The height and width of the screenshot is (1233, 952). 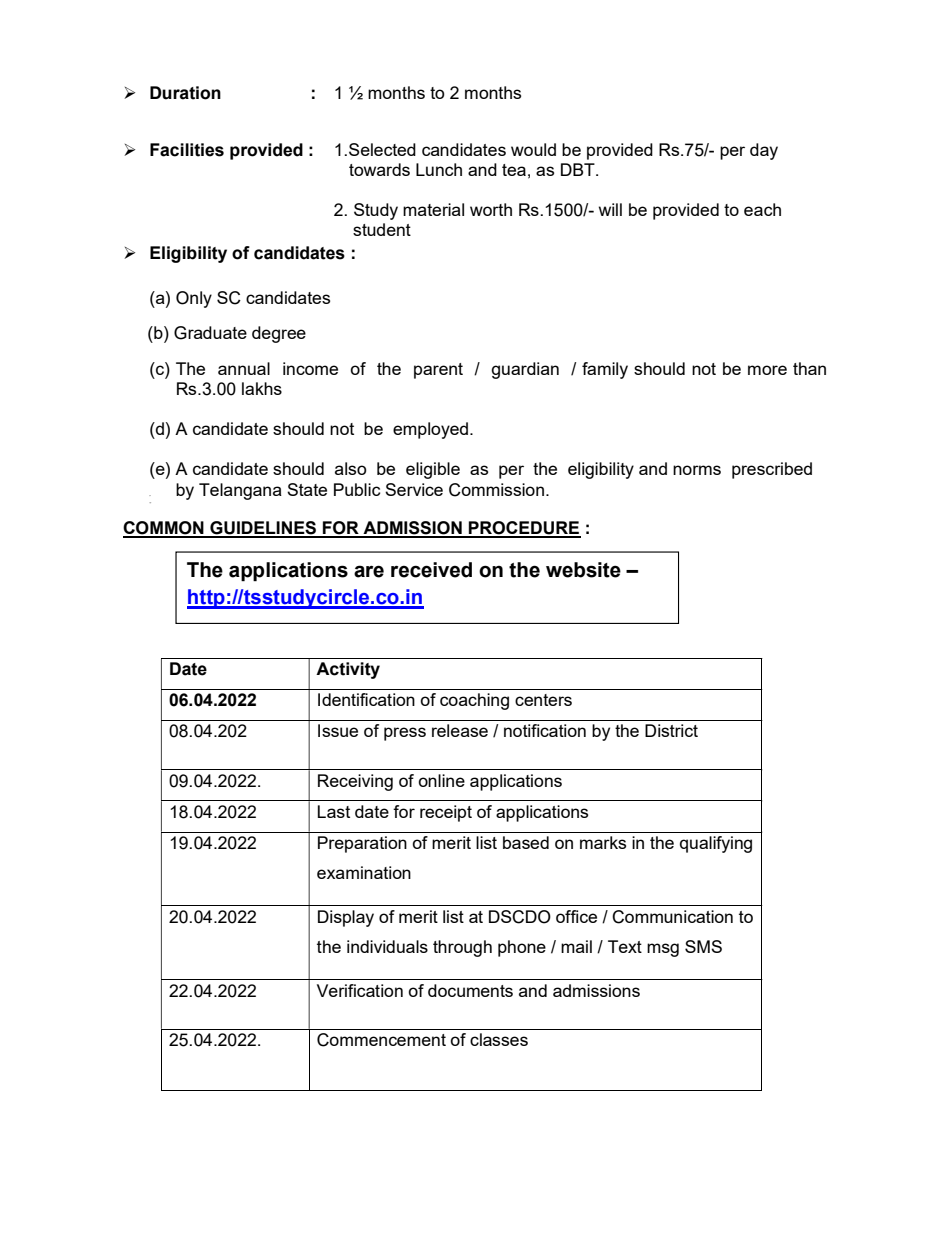 What do you see at coordinates (764, 151) in the screenshot?
I see `day` at bounding box center [764, 151].
